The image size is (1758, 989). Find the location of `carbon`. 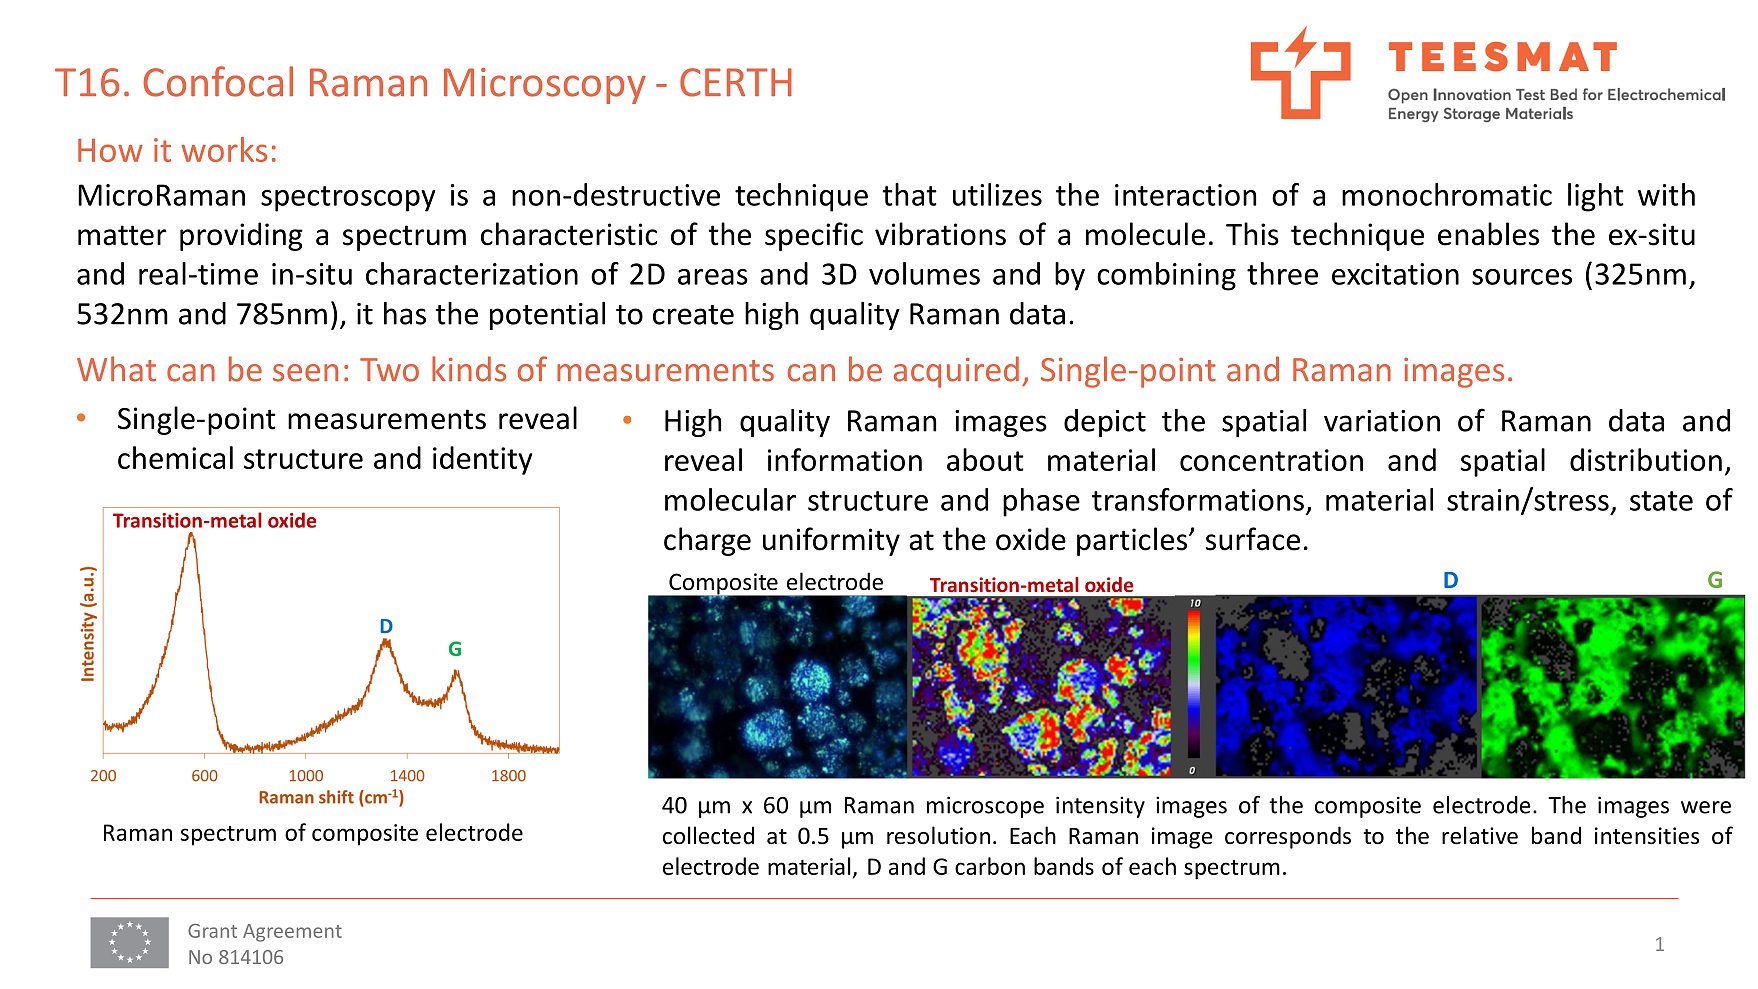

carbon is located at coordinates (990, 866).
